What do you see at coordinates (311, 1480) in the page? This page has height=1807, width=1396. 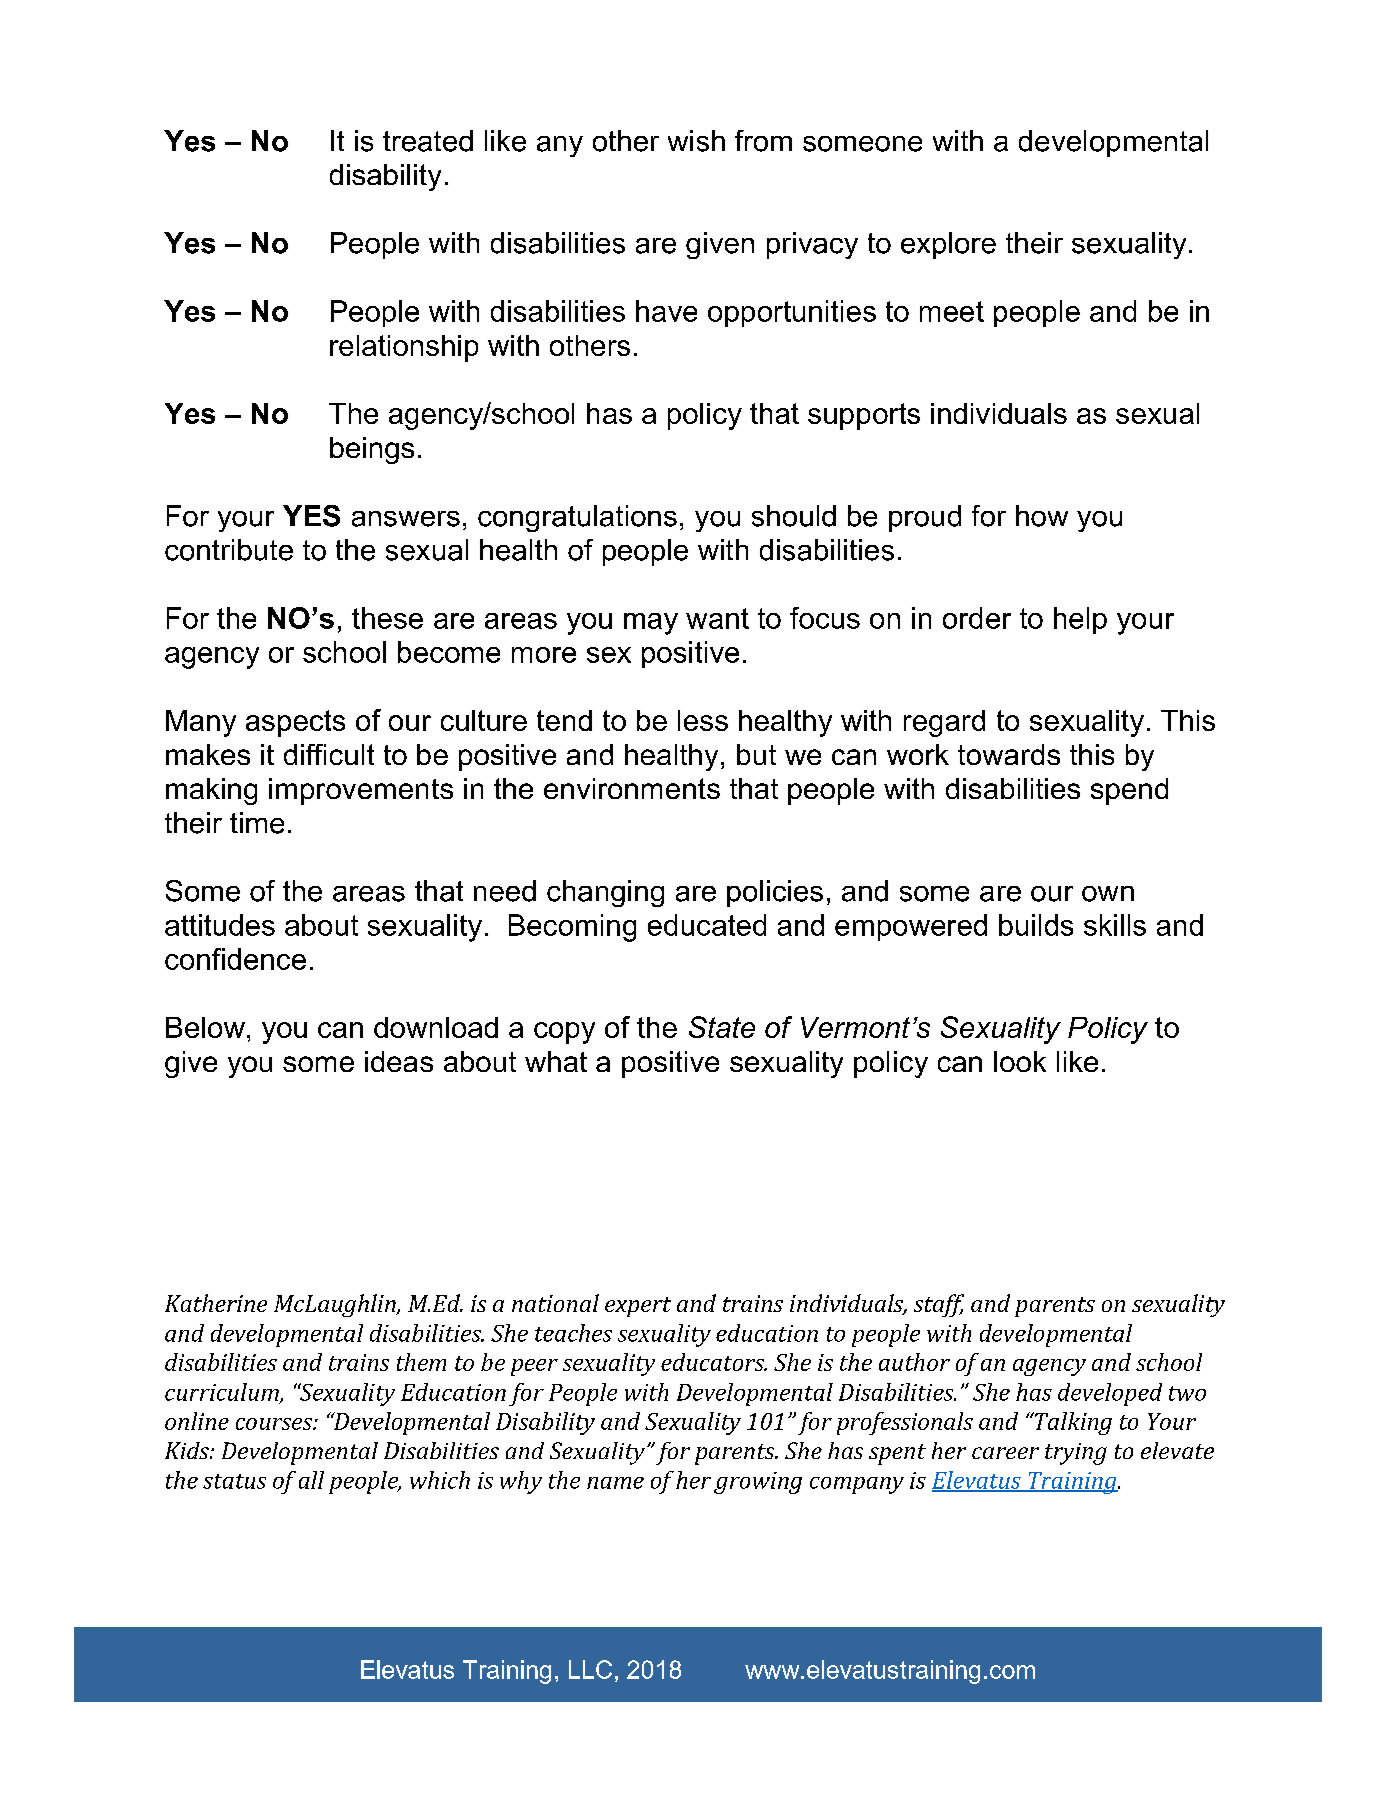 I see `all` at bounding box center [311, 1480].
